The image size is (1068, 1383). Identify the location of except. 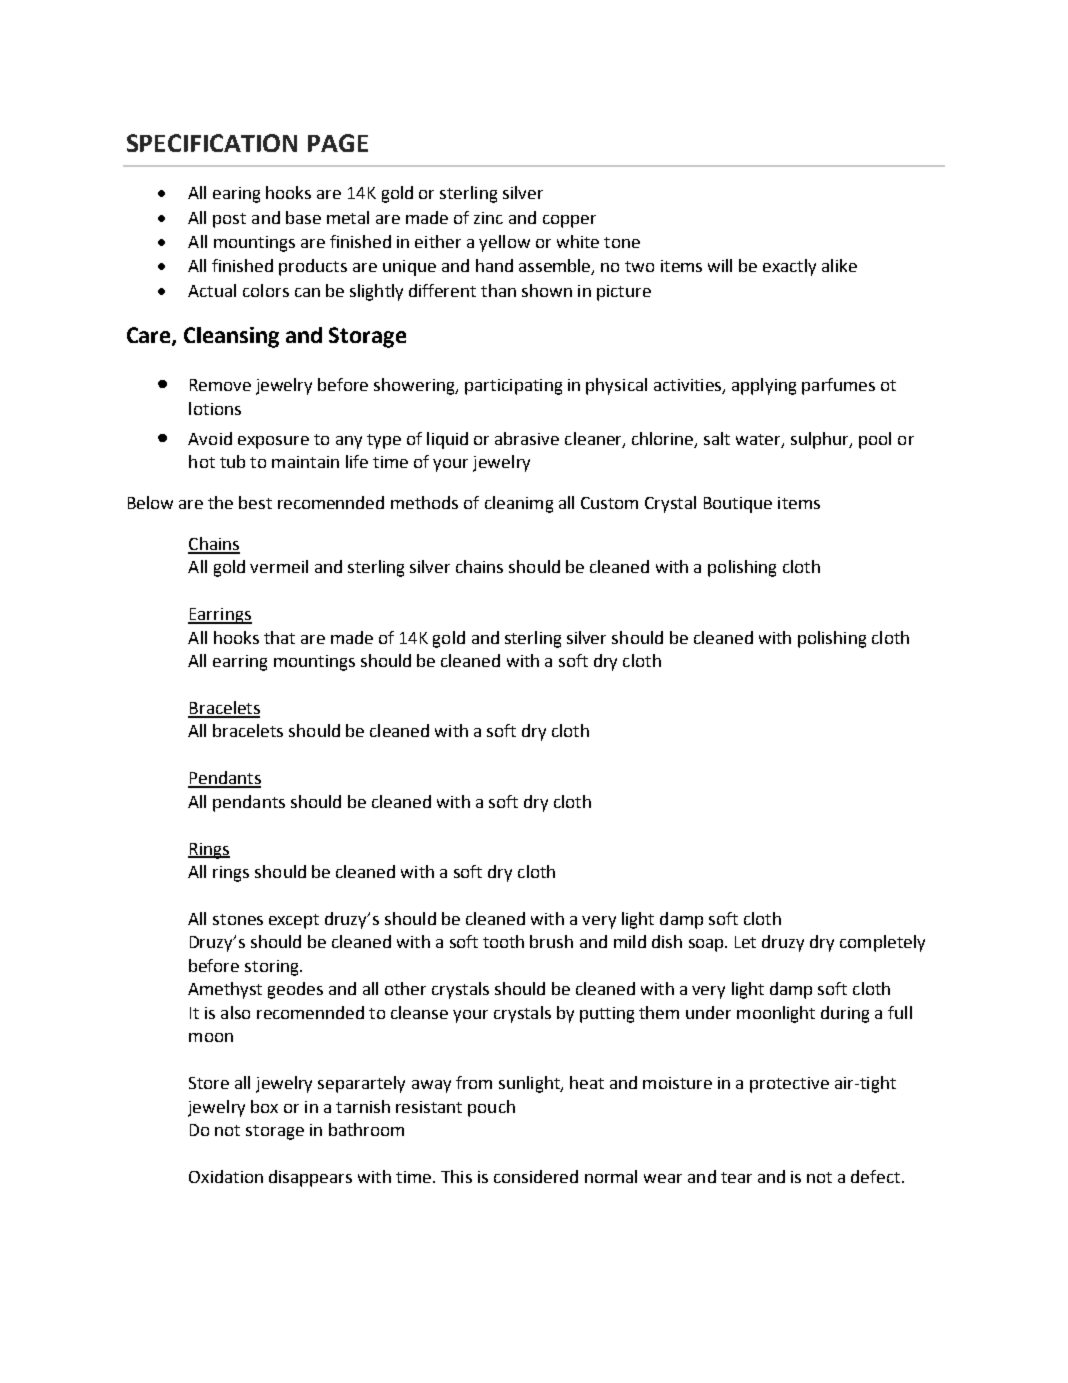
(294, 921).
